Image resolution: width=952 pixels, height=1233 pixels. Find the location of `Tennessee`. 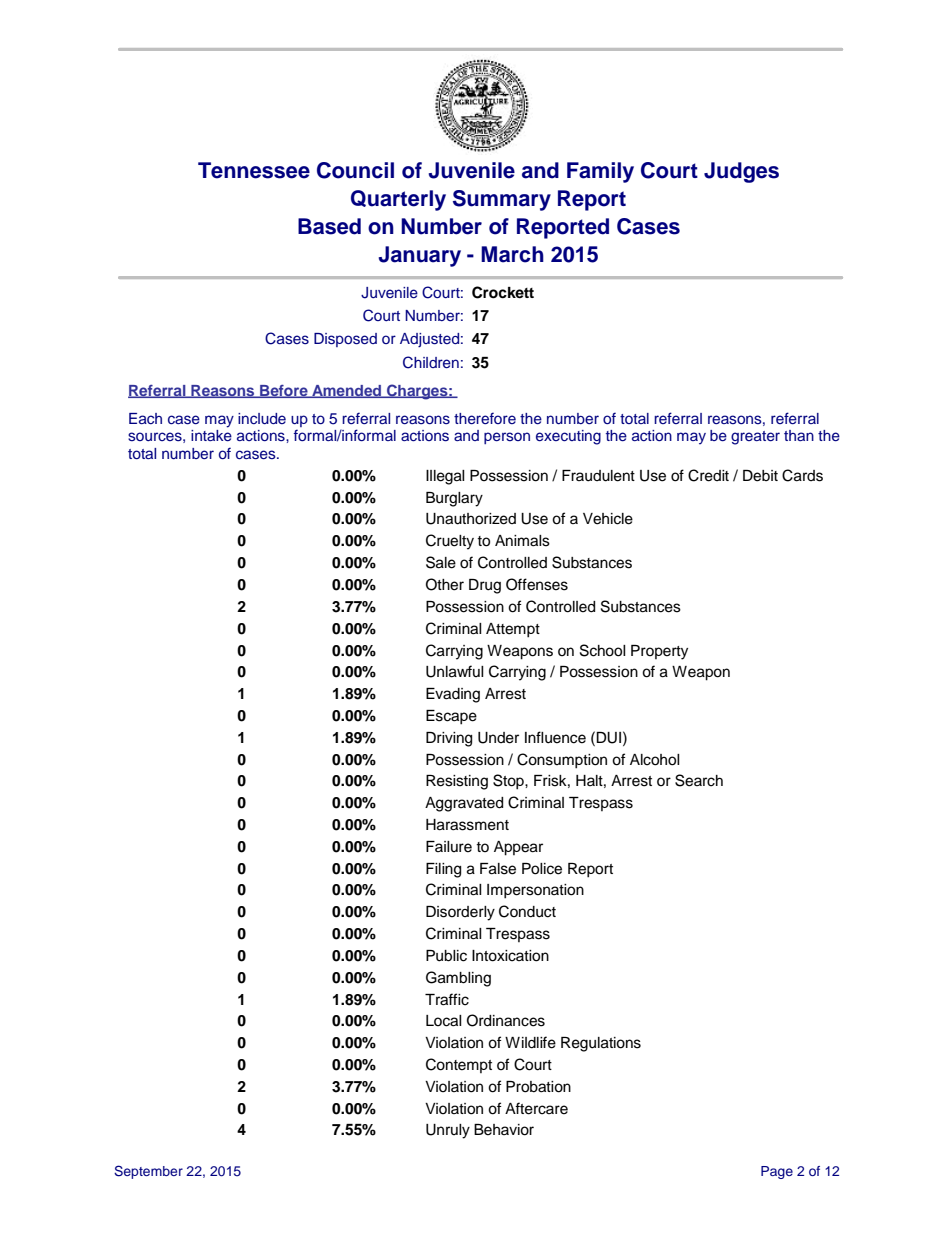

Tennessee is located at coordinates (254, 170).
